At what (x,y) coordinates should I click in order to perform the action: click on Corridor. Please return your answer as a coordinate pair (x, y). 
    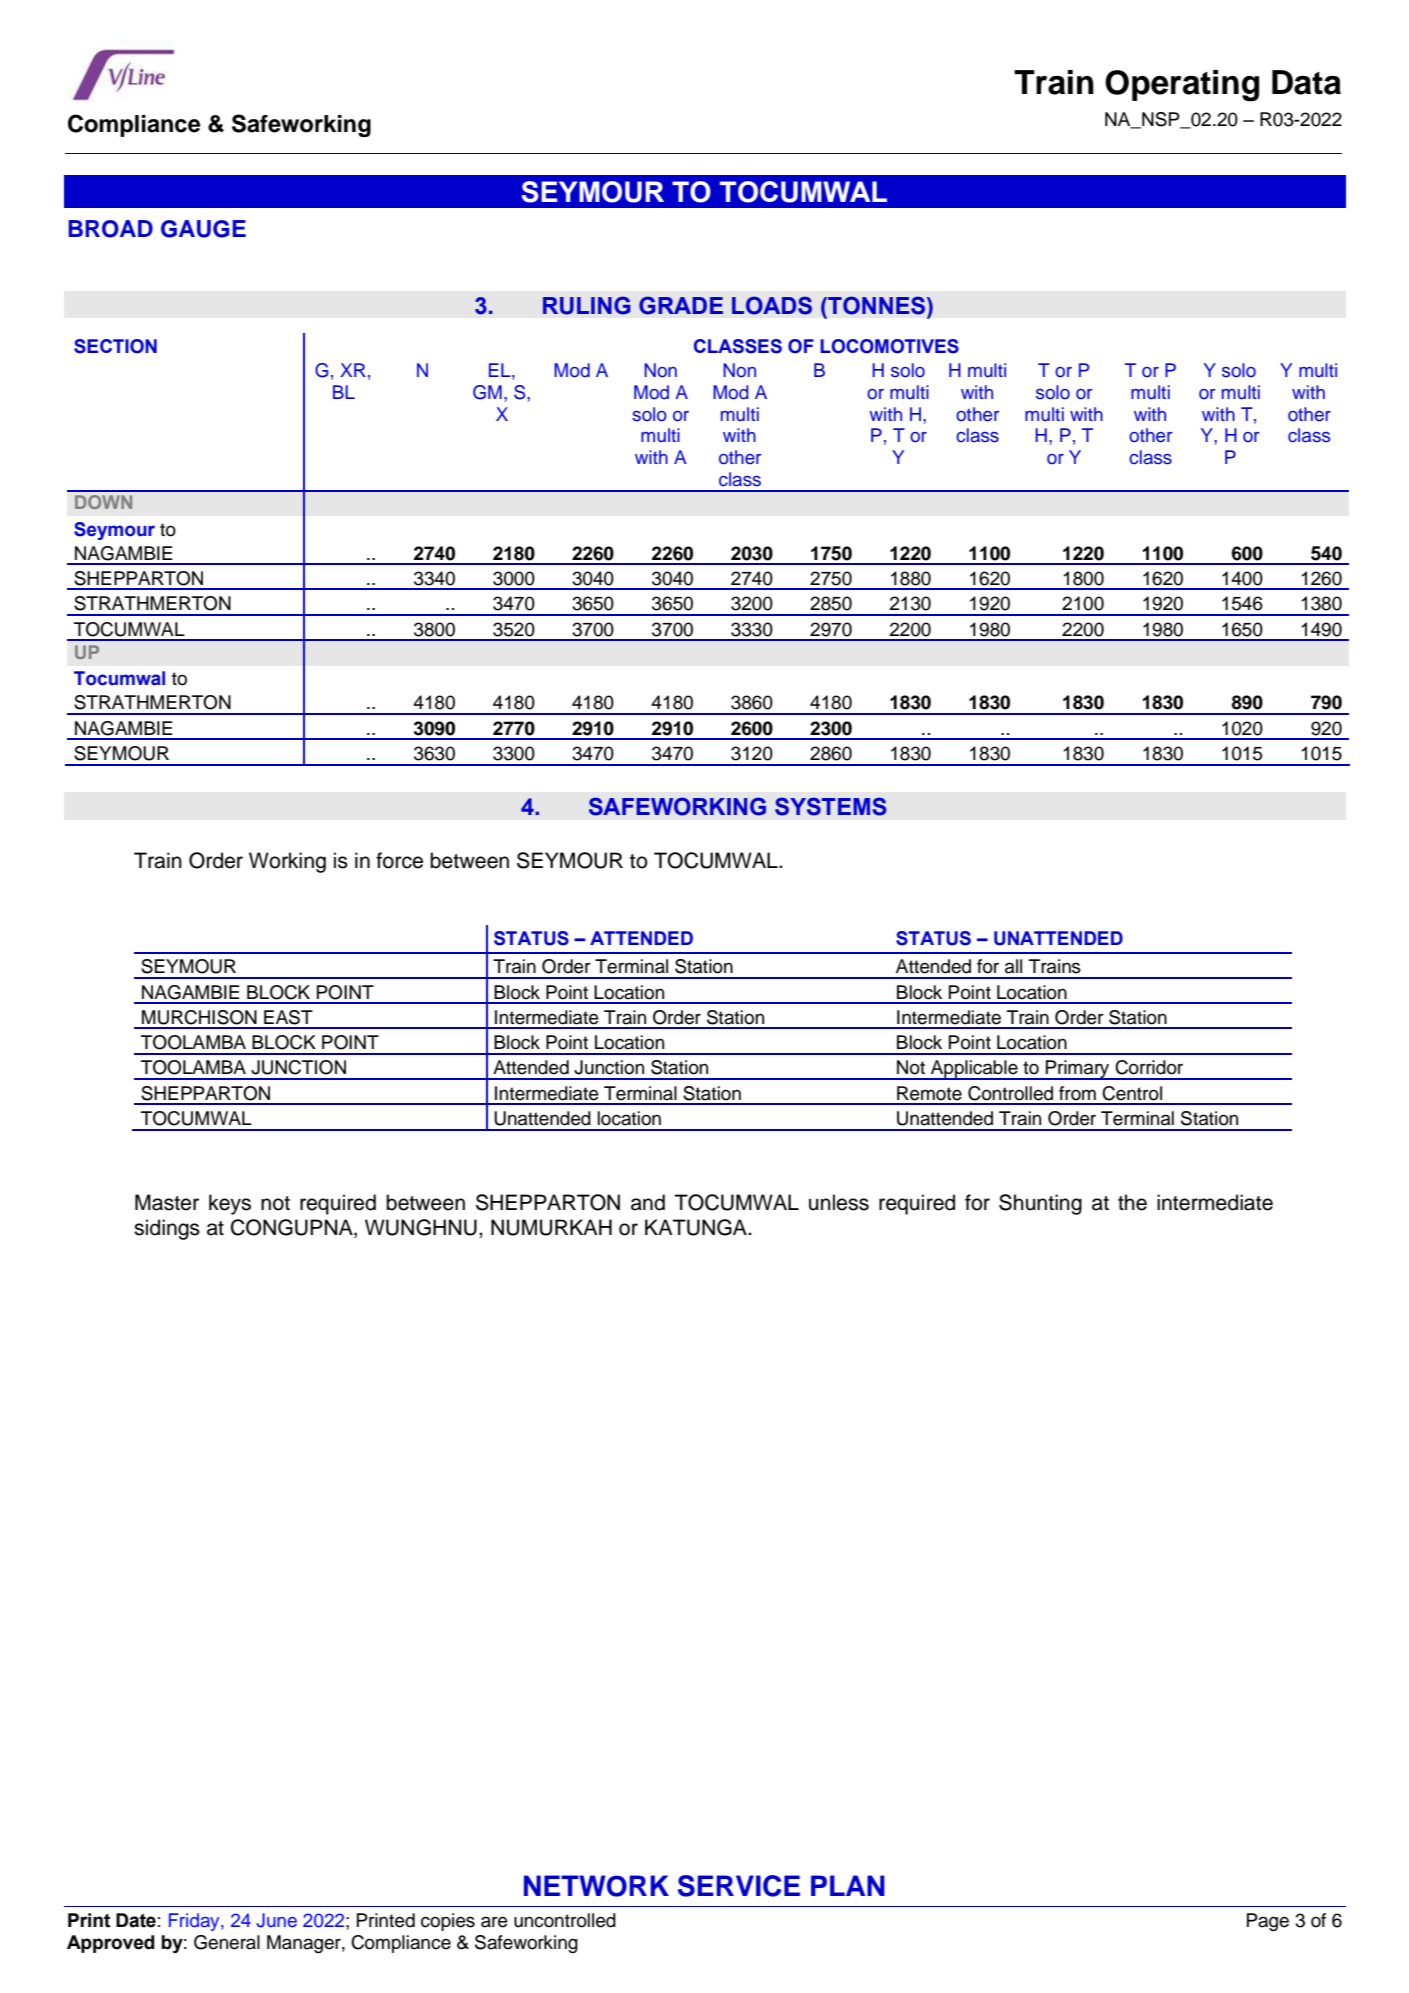
    Looking at the image, I should click on (1149, 1067).
